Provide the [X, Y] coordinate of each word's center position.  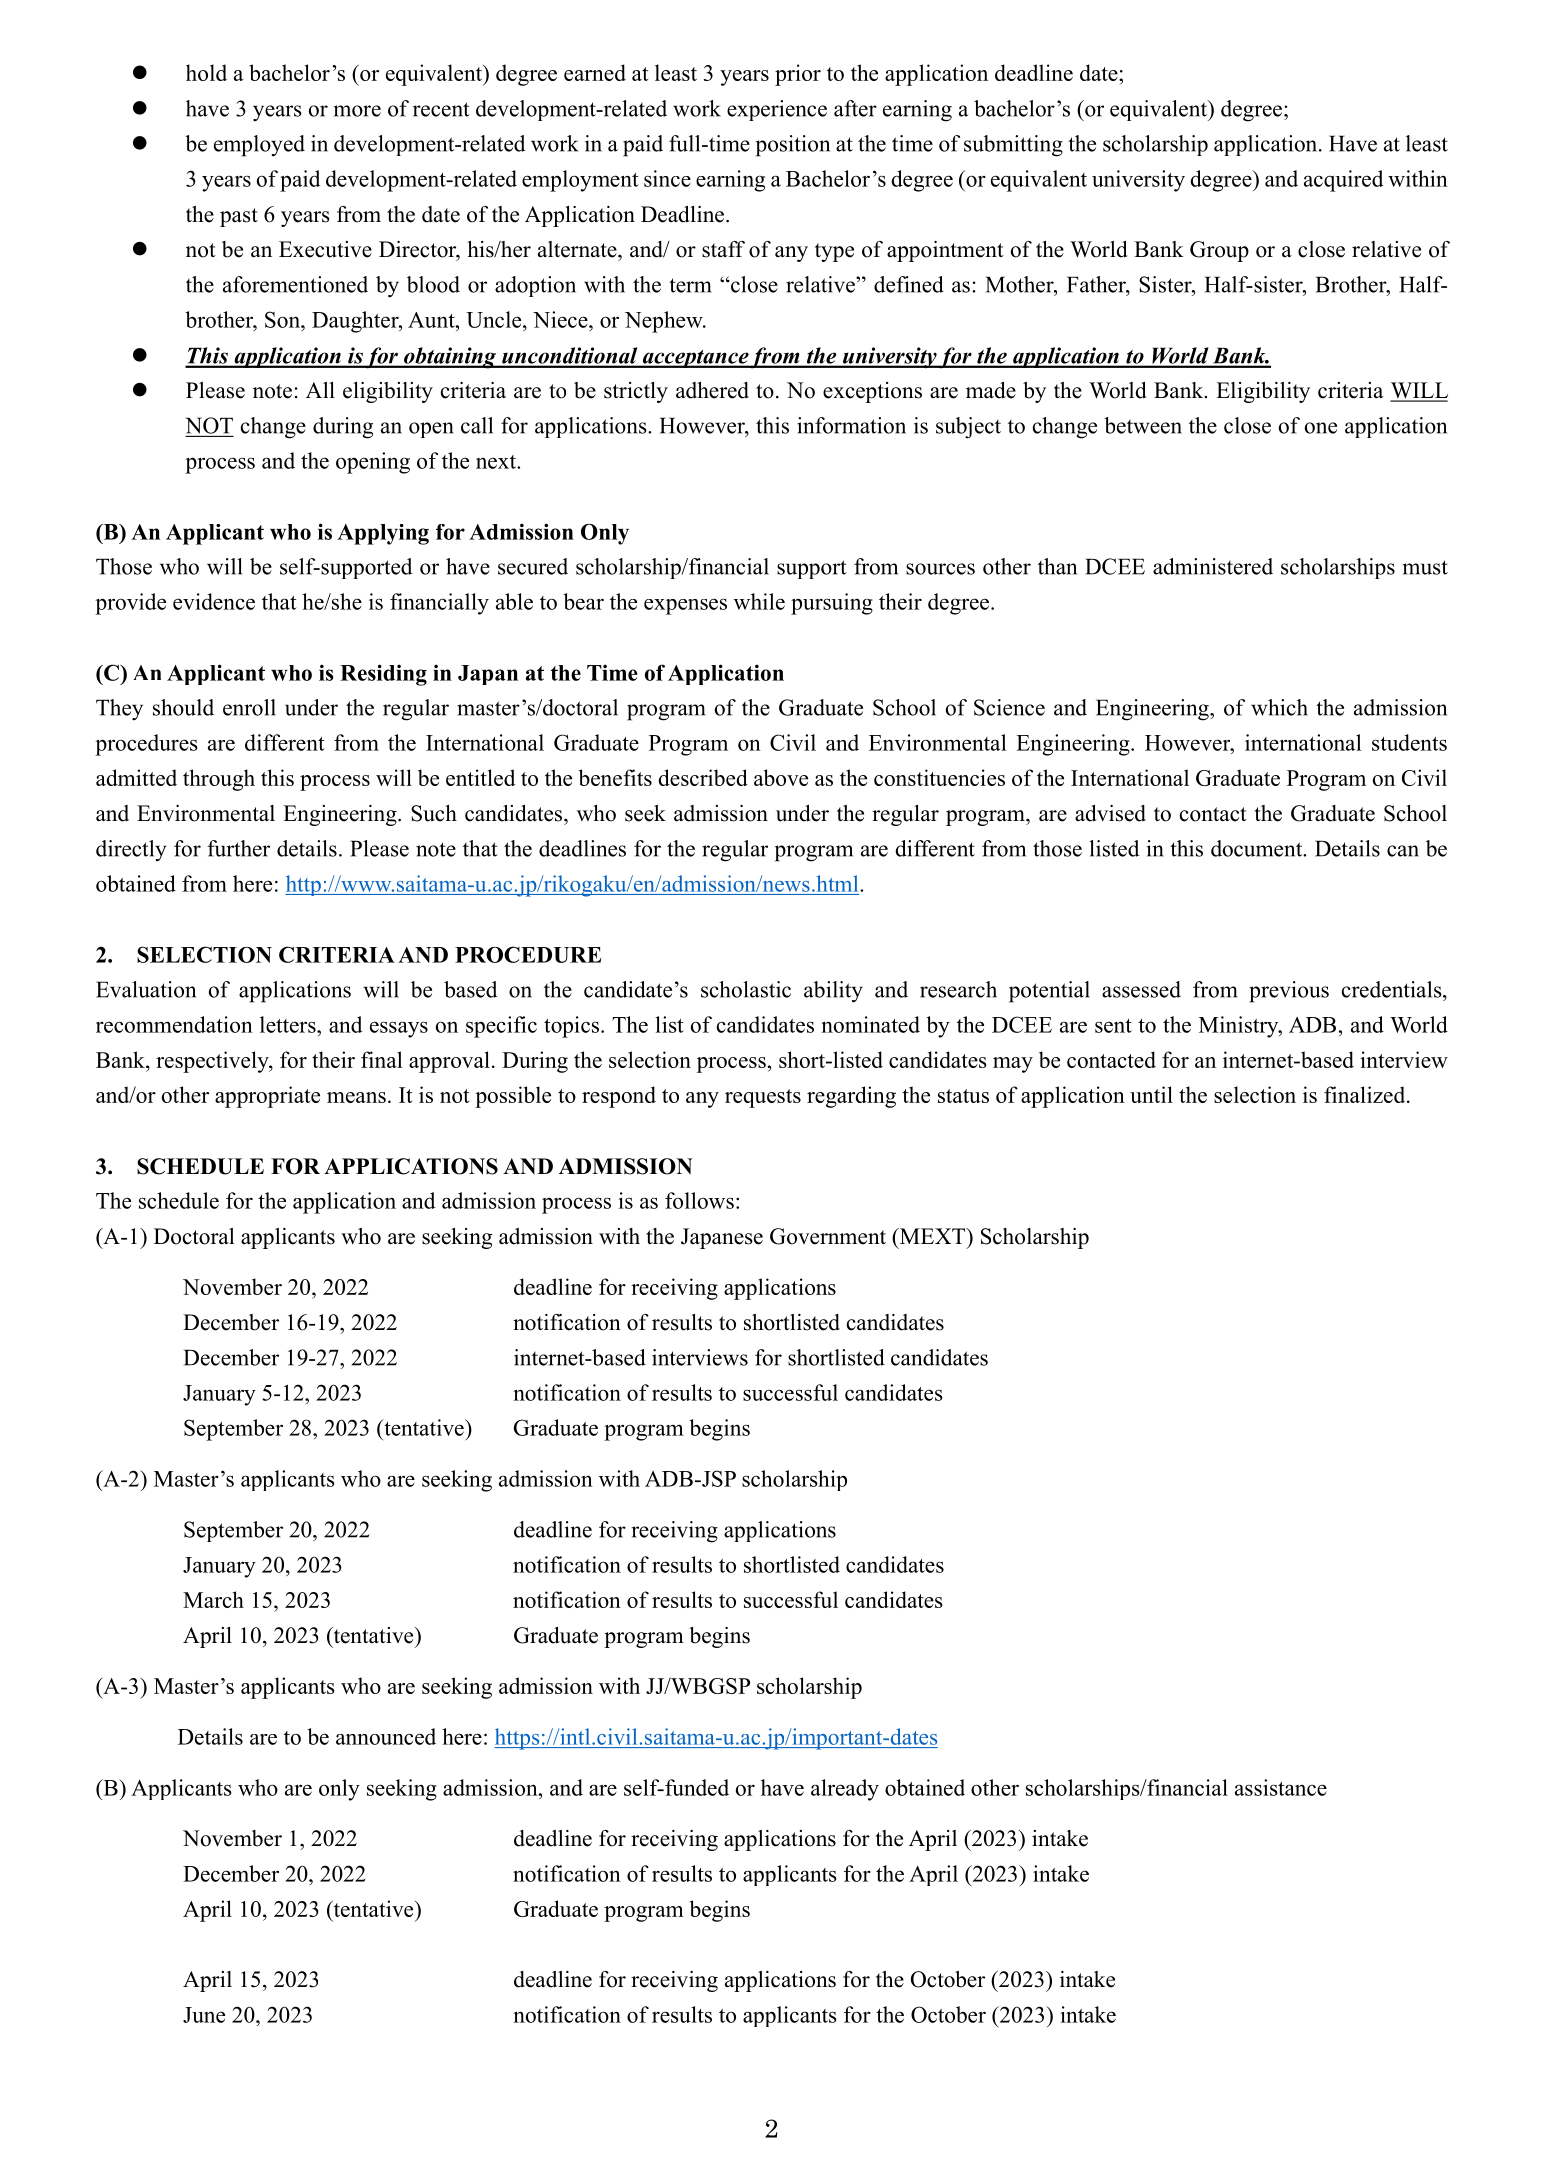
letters [289, 1024]
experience [777, 110]
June [204, 2015]
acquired [1343, 181]
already [845, 1790]
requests [763, 1098]
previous [1289, 992]
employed [259, 146]
